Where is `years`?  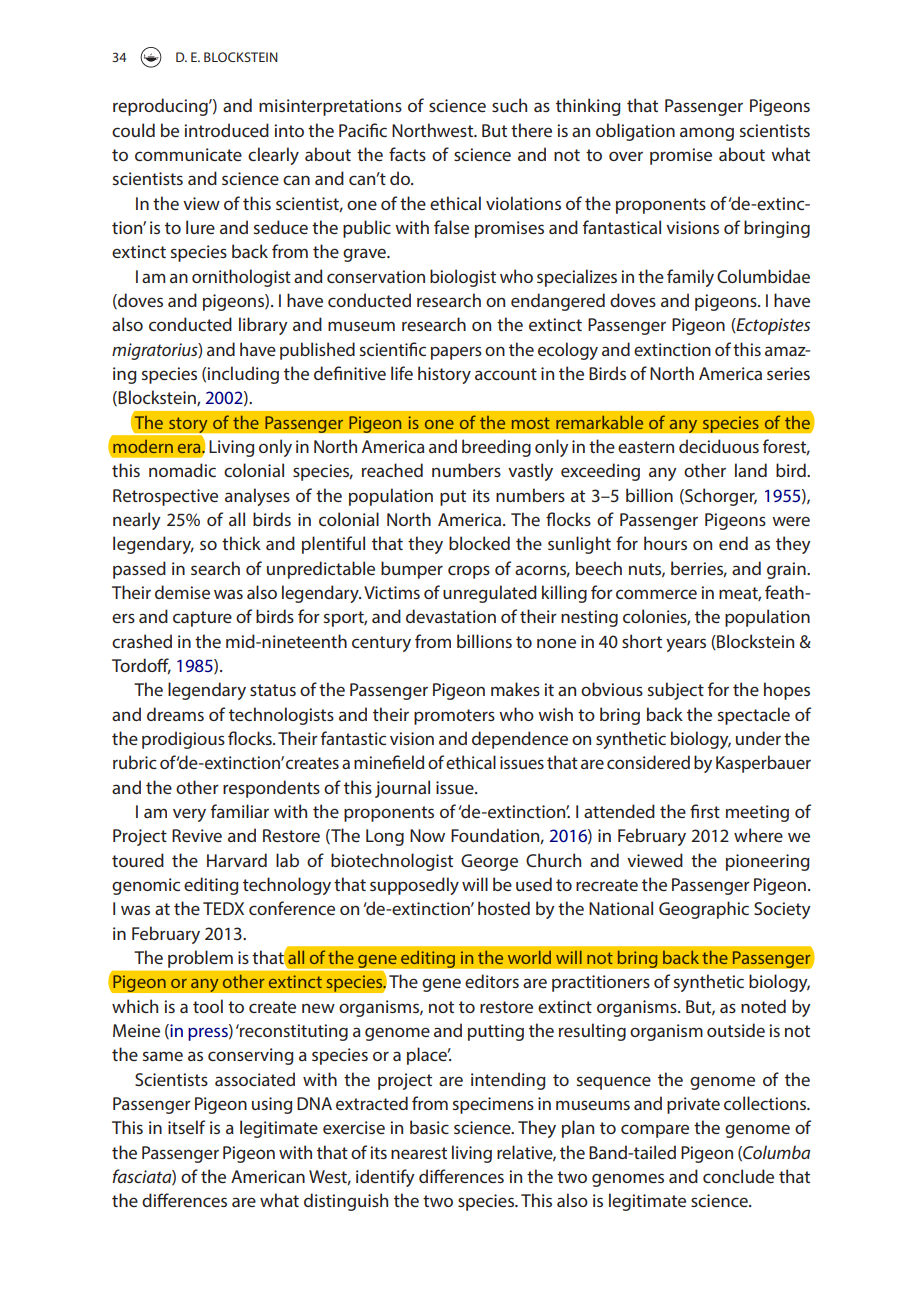
years is located at coordinates (686, 645).
